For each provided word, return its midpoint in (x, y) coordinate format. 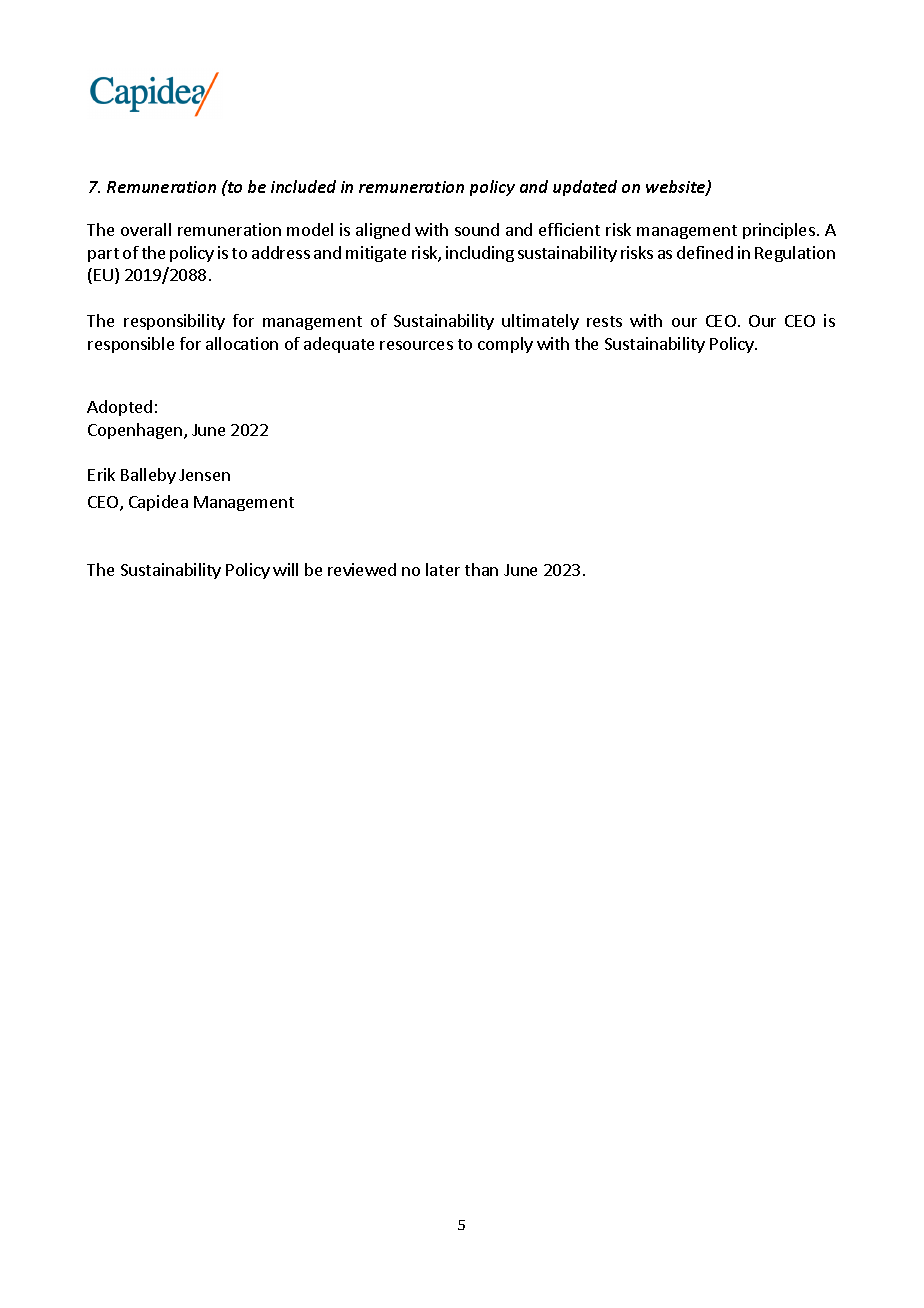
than (481, 569)
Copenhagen (135, 431)
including (480, 254)
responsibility (174, 322)
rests (604, 321)
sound (477, 229)
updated (585, 188)
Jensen (204, 475)
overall (146, 229)
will (285, 569)
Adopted (119, 408)
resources (416, 345)
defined (705, 252)
